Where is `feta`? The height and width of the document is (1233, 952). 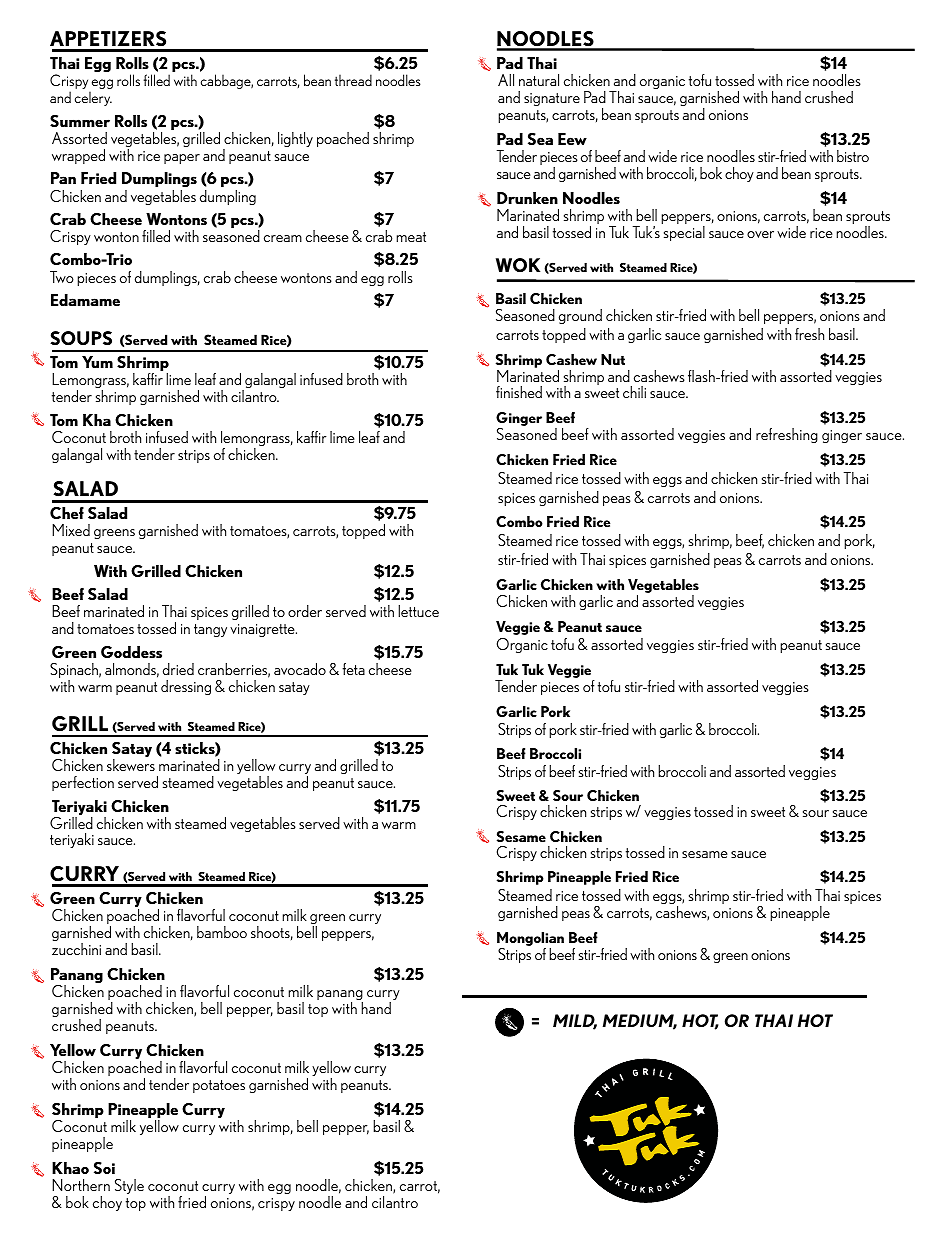 feta is located at coordinates (353, 669).
